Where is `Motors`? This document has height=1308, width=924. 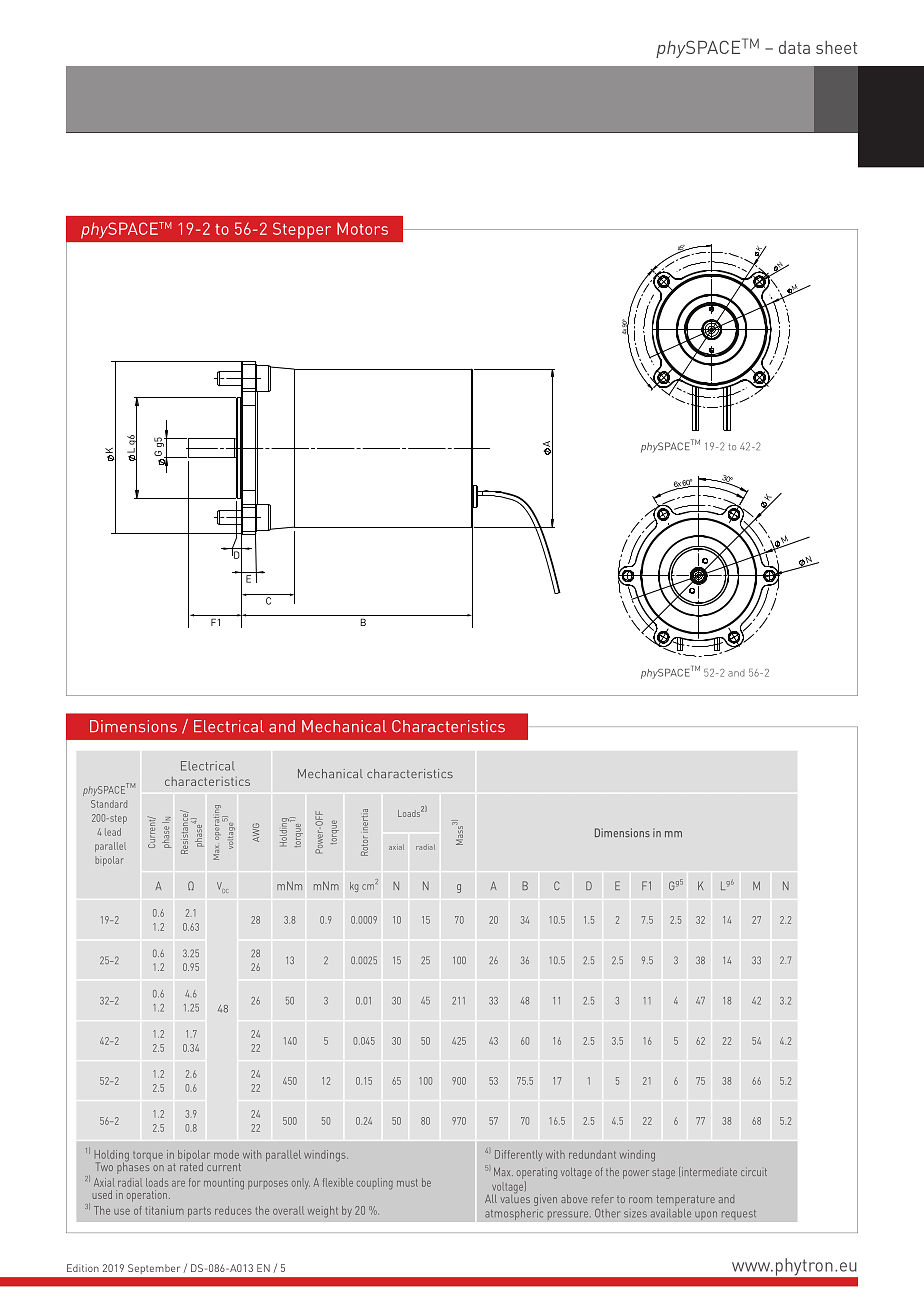 Motors is located at coordinates (362, 228).
